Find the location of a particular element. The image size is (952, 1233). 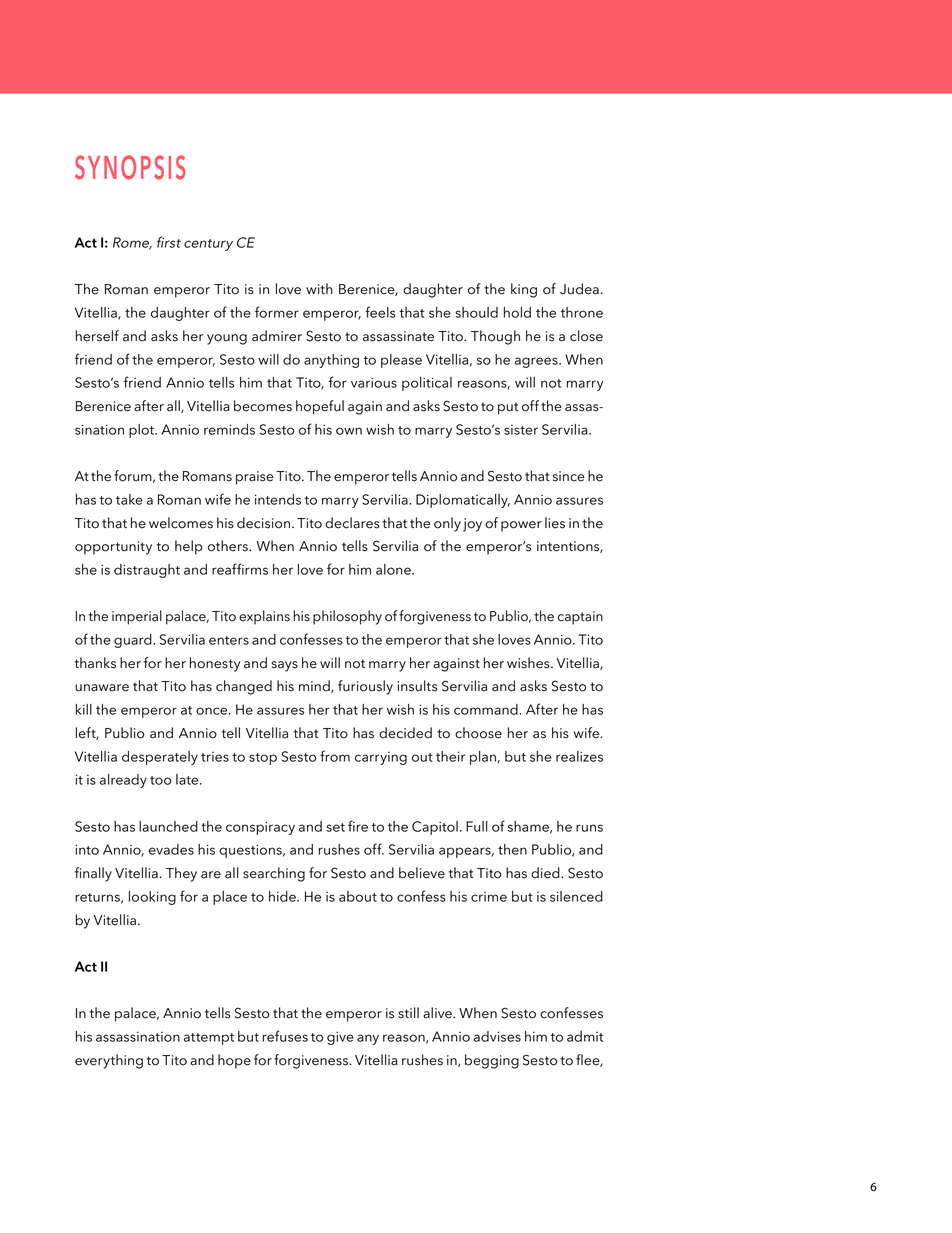

everything is located at coordinates (109, 1061).
